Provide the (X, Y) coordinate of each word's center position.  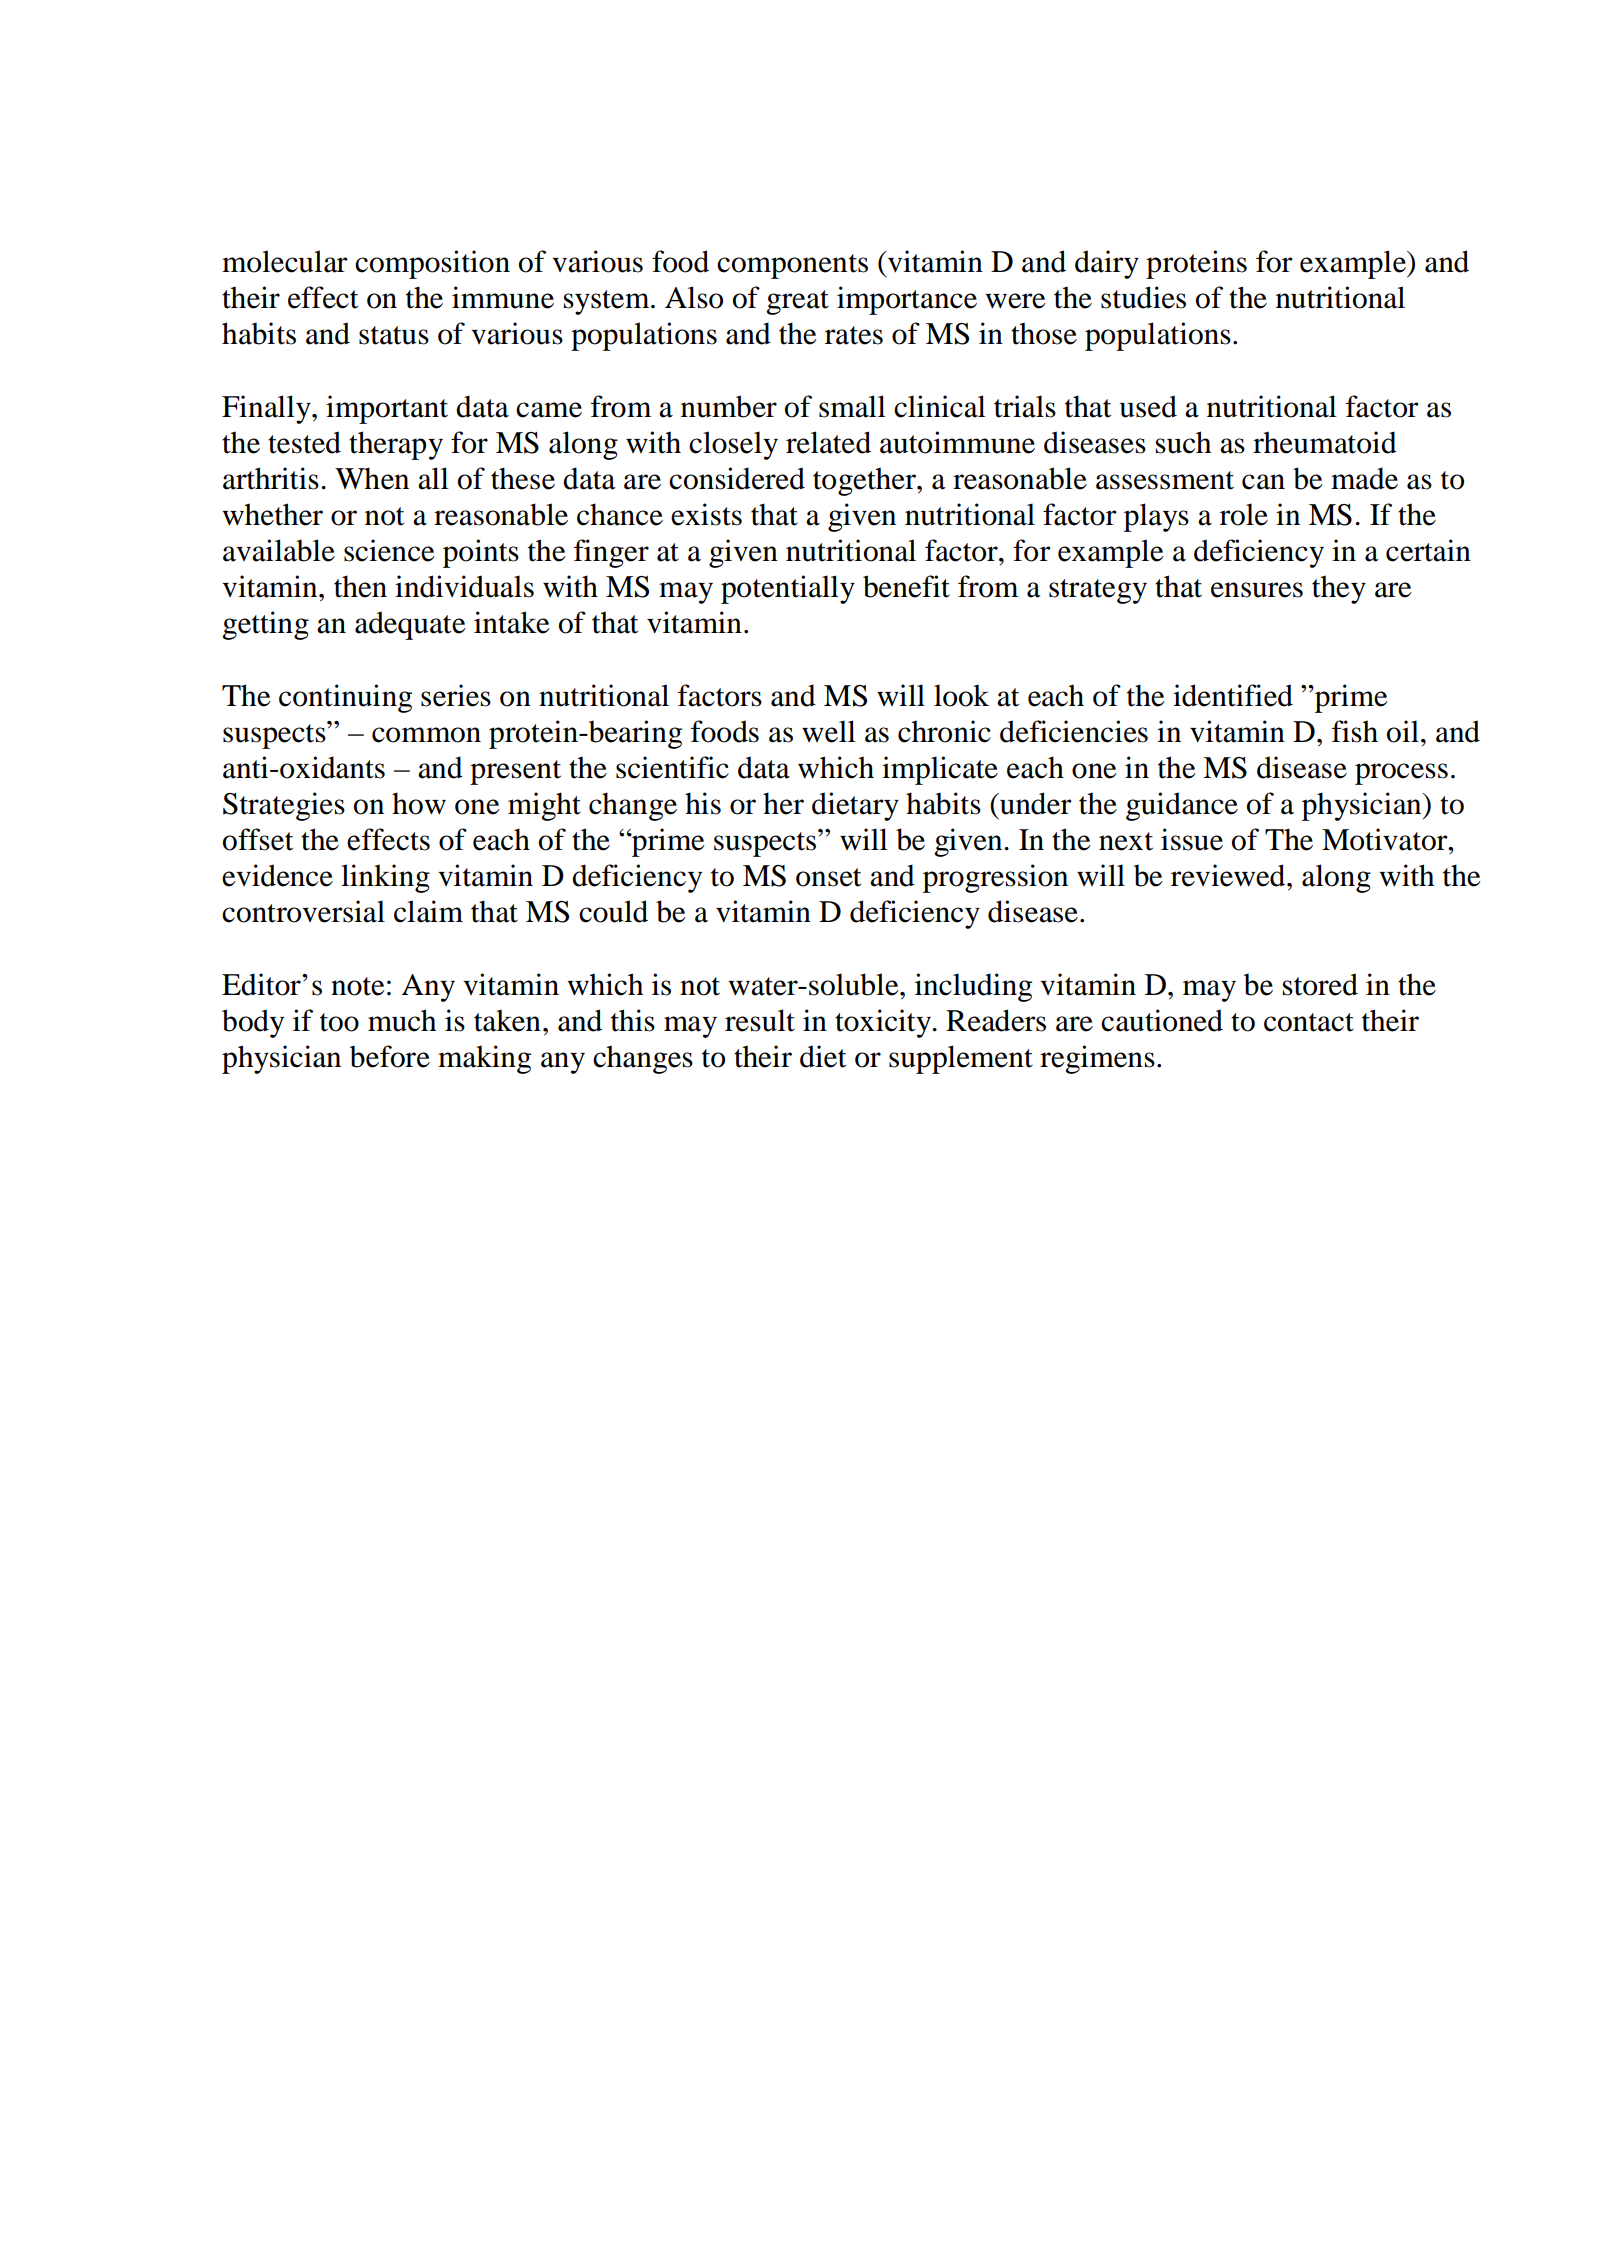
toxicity (884, 1023)
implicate (940, 770)
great (797, 302)
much (402, 1020)
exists (706, 514)
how (419, 803)
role (1244, 514)
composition (432, 264)
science (389, 550)
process (1401, 774)
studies (1143, 297)
